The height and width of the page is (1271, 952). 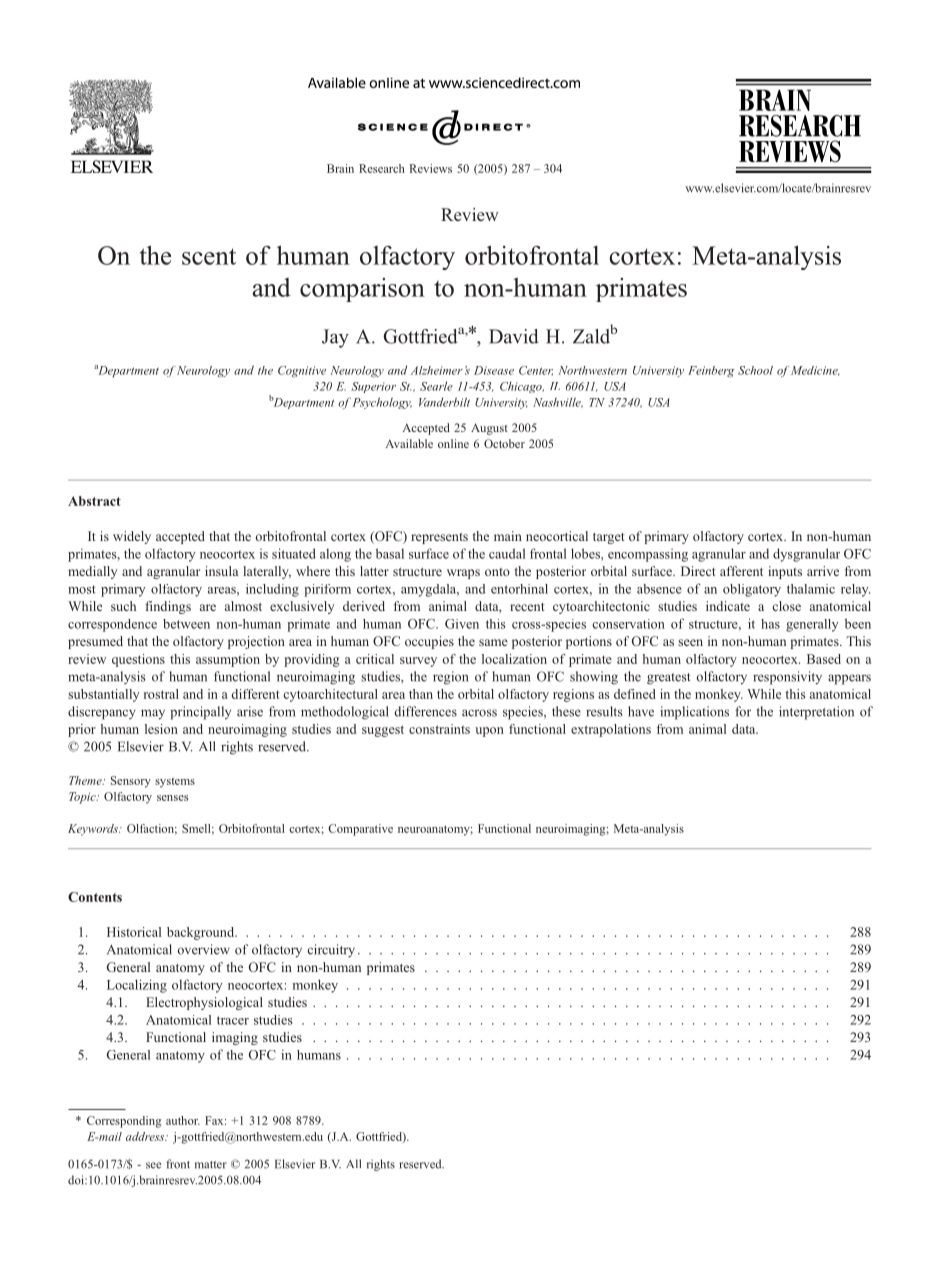 What do you see at coordinates (815, 371) in the page?
I see `Medicine` at bounding box center [815, 371].
